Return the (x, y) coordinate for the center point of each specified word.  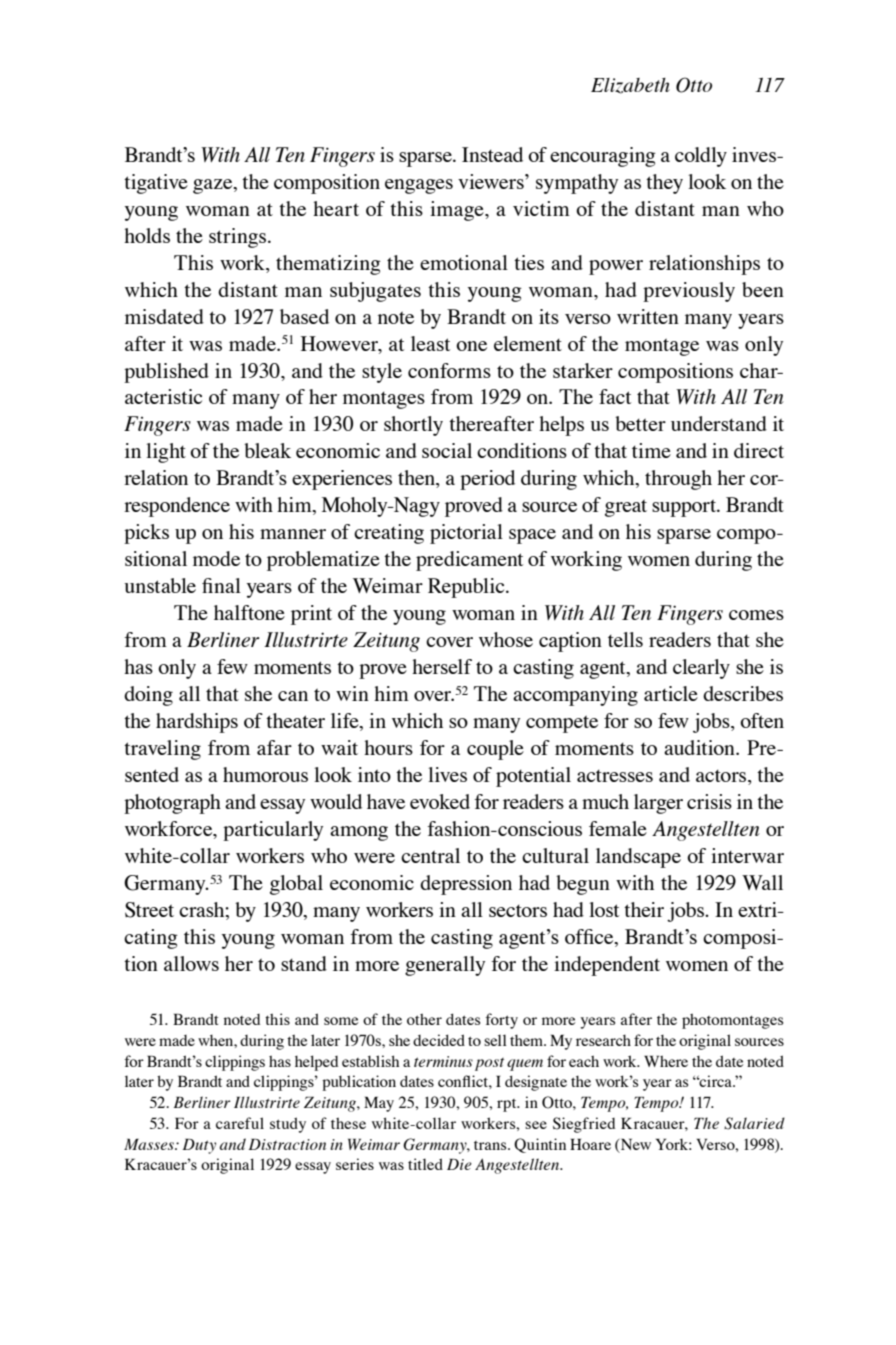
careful (240, 1123)
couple (495, 750)
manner (293, 534)
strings (239, 238)
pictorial (466, 534)
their (644, 909)
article (671, 693)
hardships (197, 723)
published (166, 373)
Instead (492, 154)
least (430, 343)
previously (689, 292)
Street (149, 910)
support (685, 508)
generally (445, 966)
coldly (701, 157)
